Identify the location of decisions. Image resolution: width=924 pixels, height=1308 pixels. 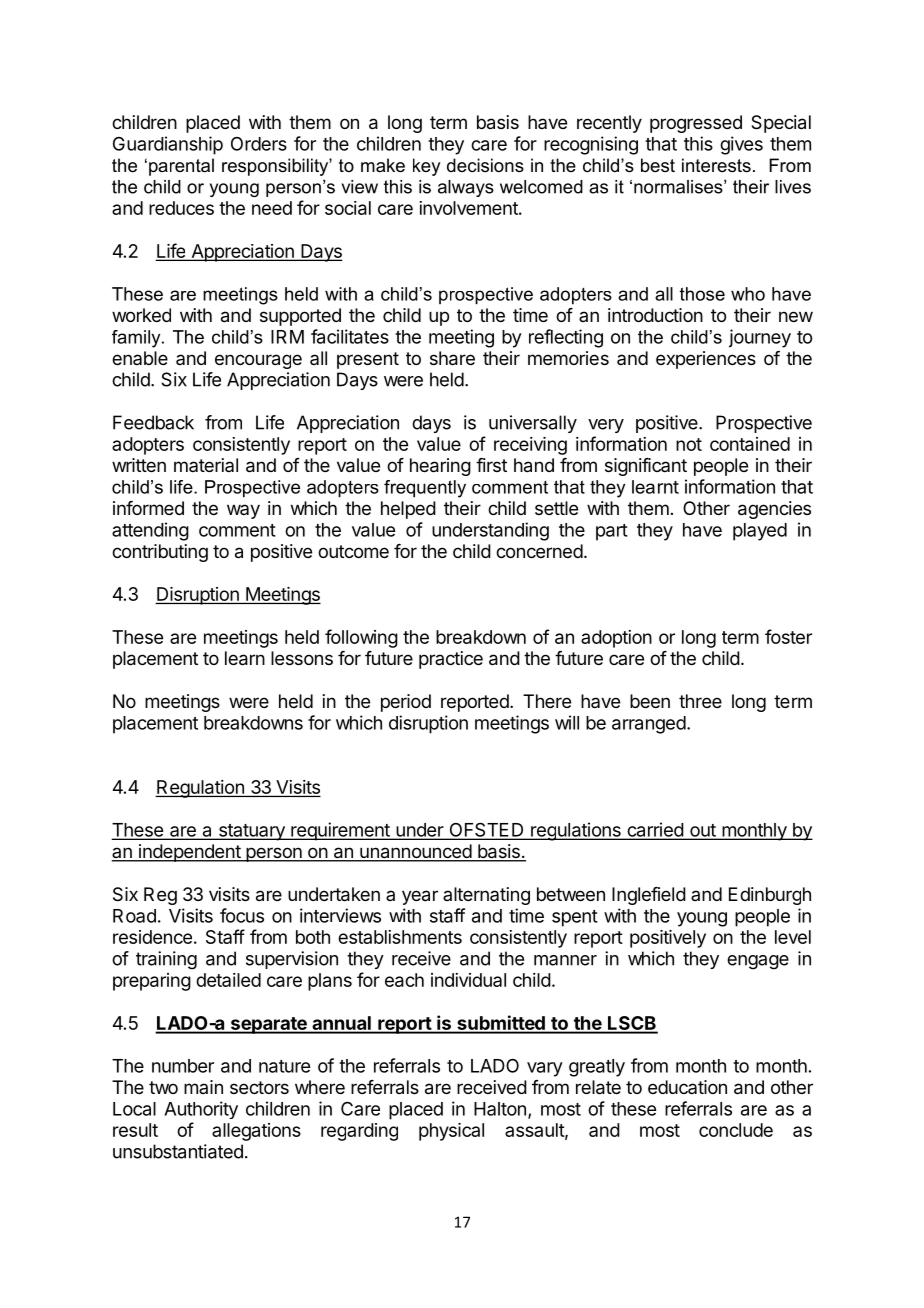
(485, 165).
